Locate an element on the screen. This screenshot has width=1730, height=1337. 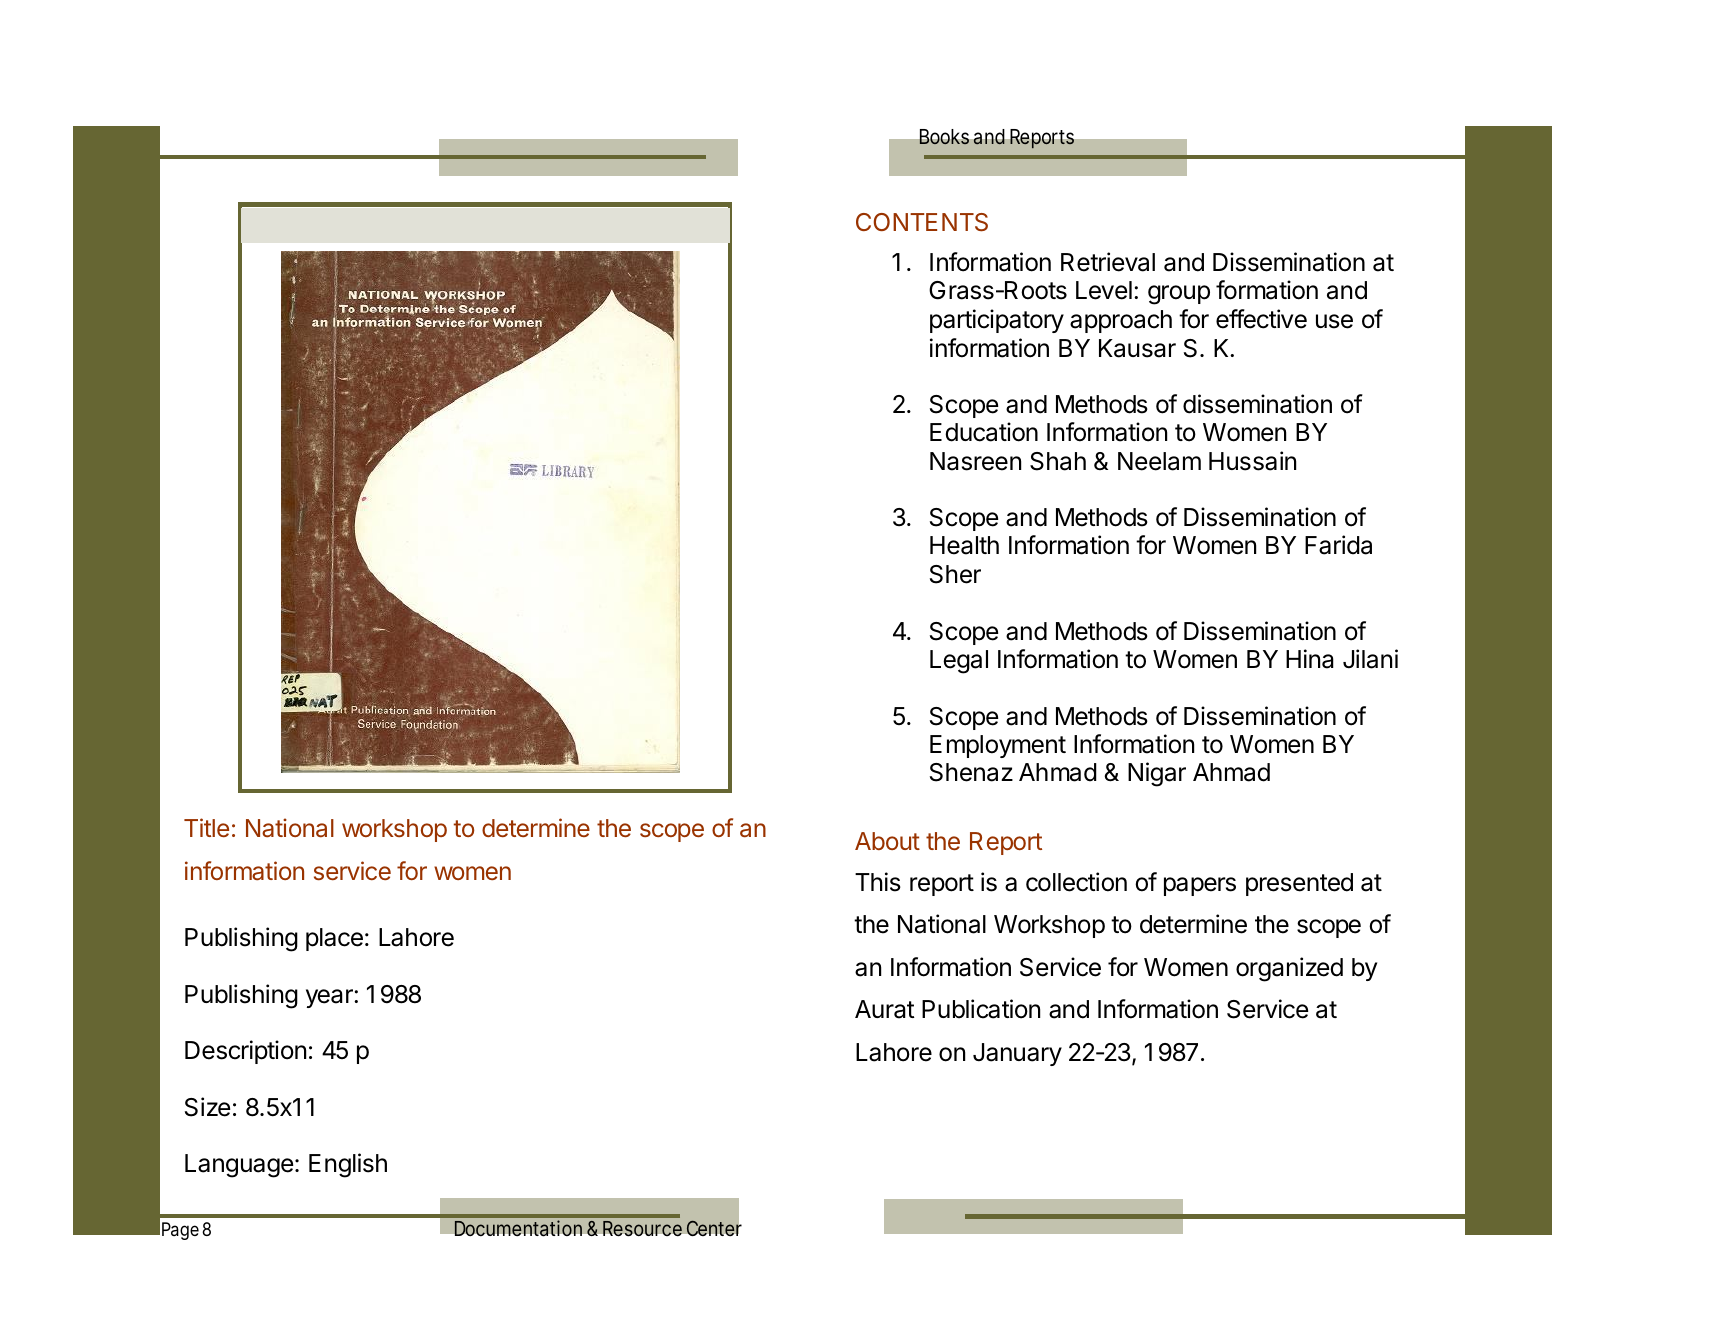
place is located at coordinates (334, 939).
